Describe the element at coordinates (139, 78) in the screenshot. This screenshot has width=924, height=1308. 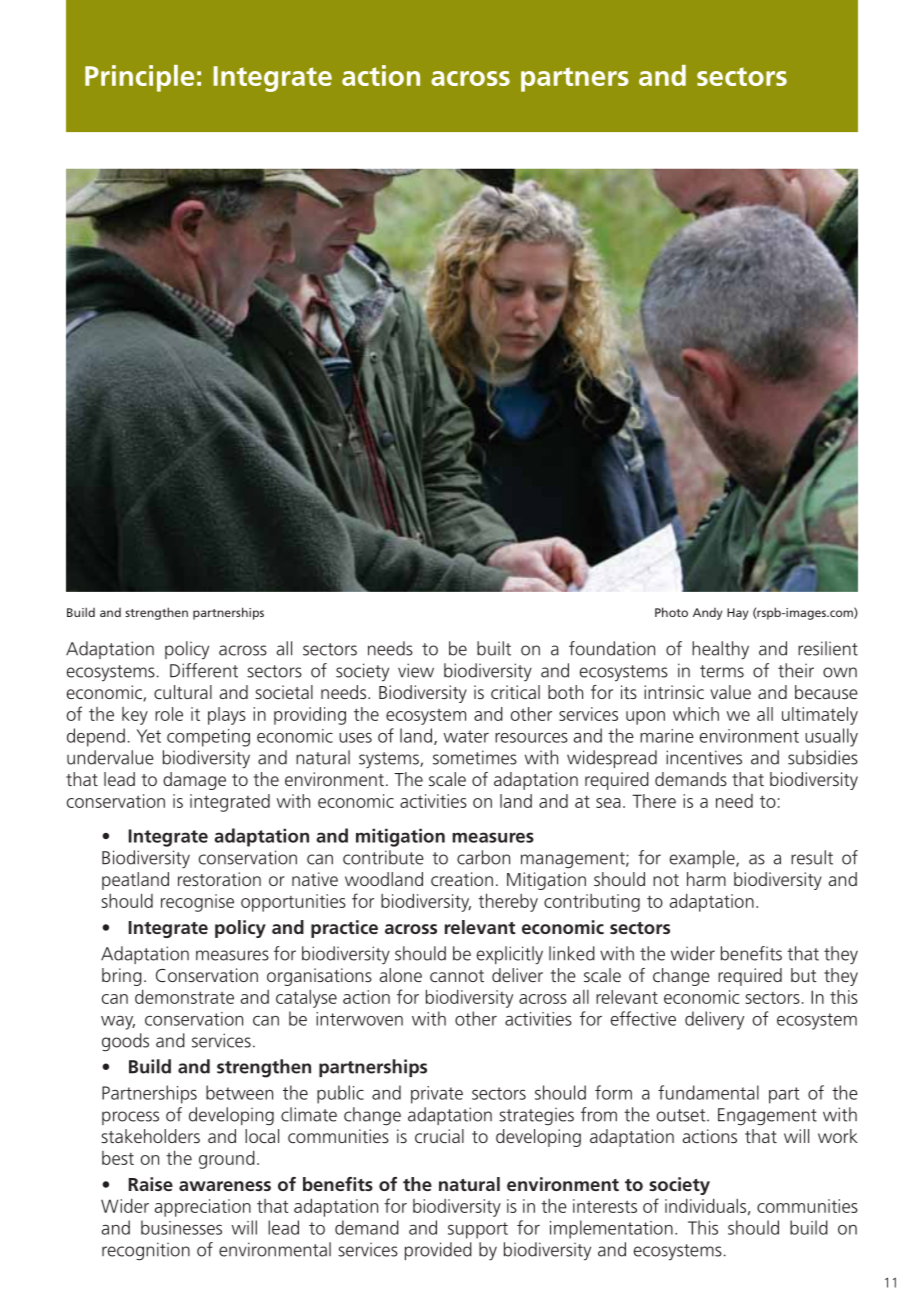
I see `Principle` at that location.
